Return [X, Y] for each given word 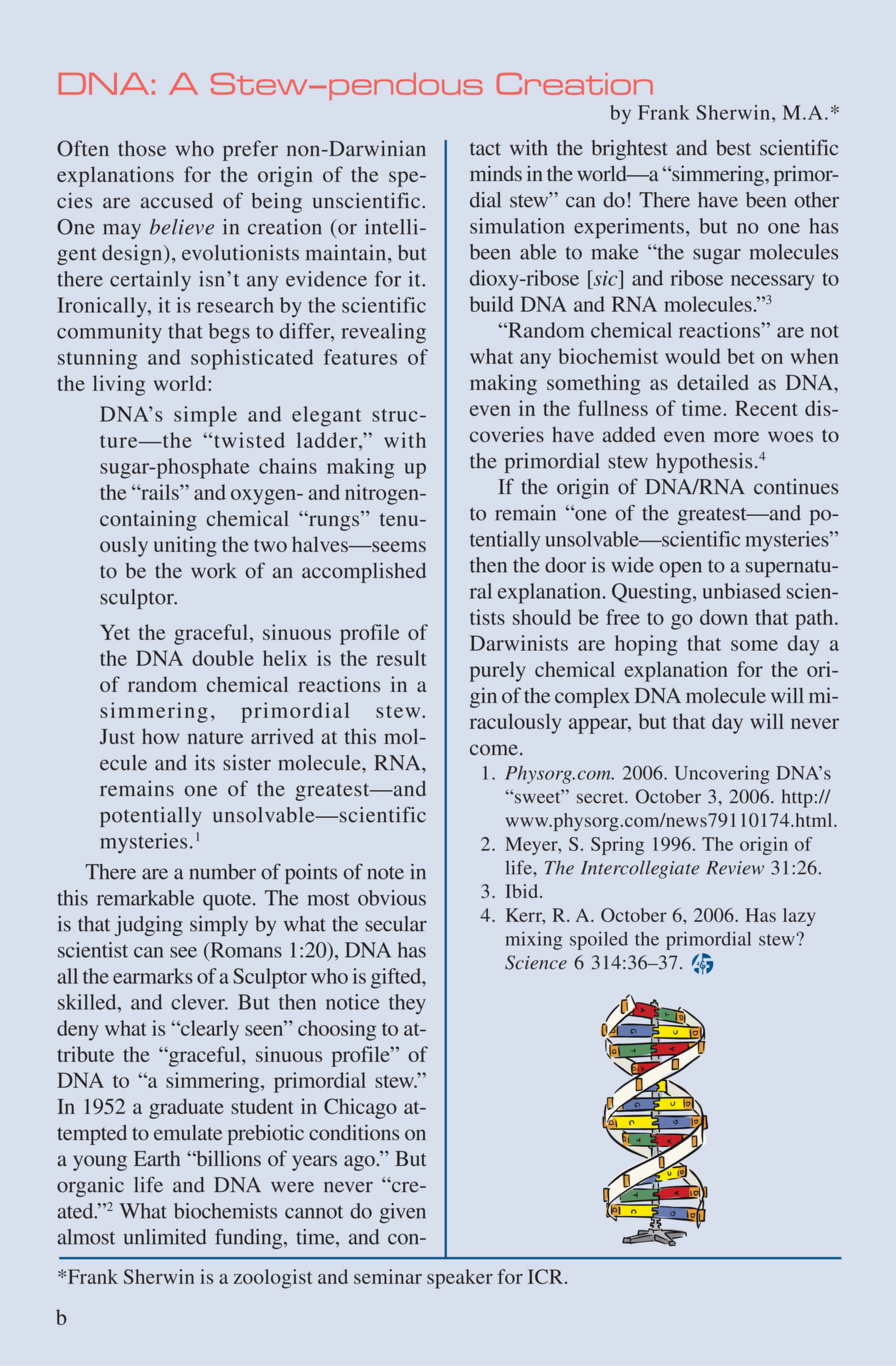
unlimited [165, 1237]
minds [496, 173]
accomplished [364, 572]
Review [735, 868]
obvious [392, 898]
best [733, 148]
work [214, 571]
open [681, 570]
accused [177, 201]
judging [149, 926]
